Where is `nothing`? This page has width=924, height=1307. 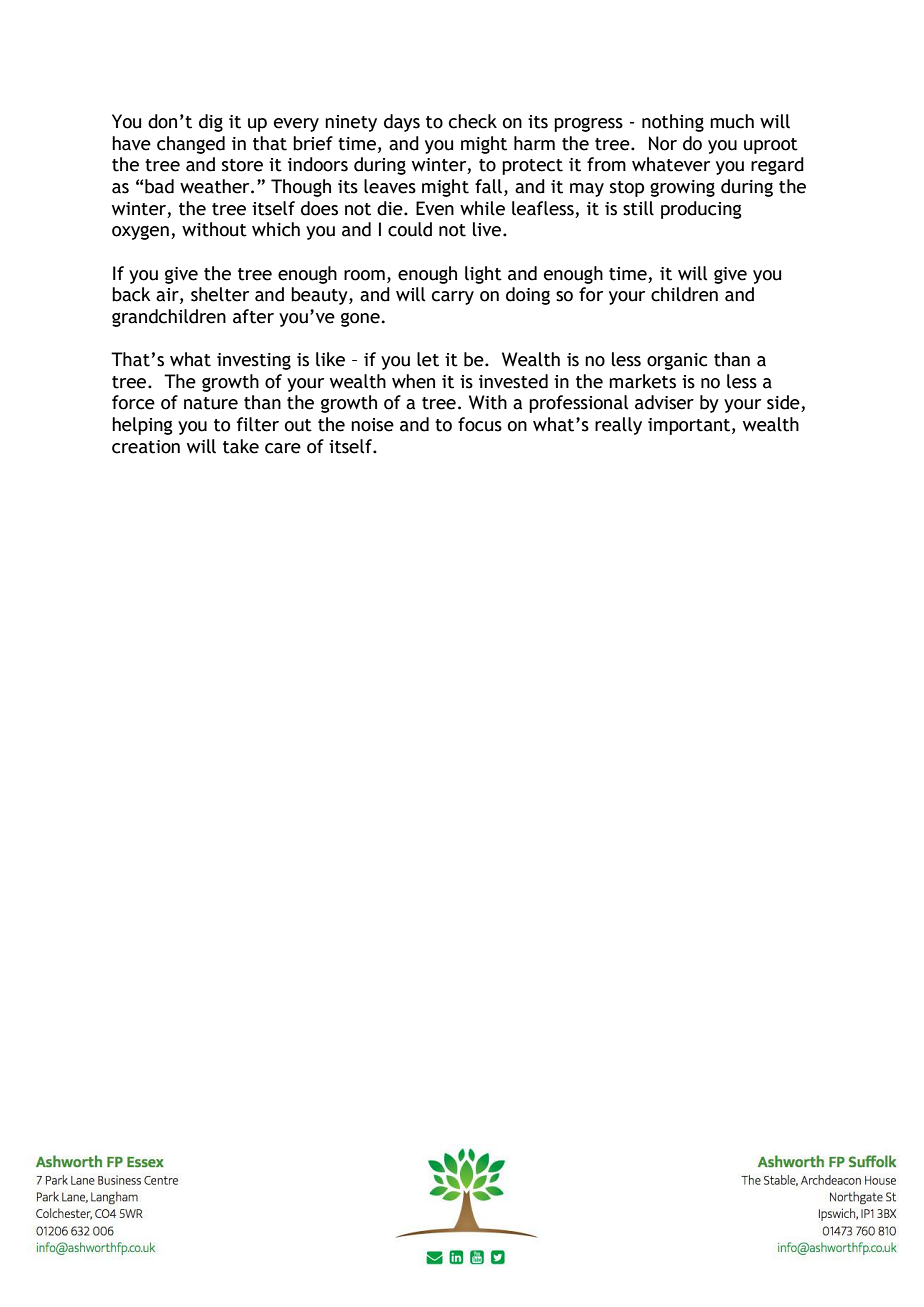
nothing is located at coordinates (673, 123).
